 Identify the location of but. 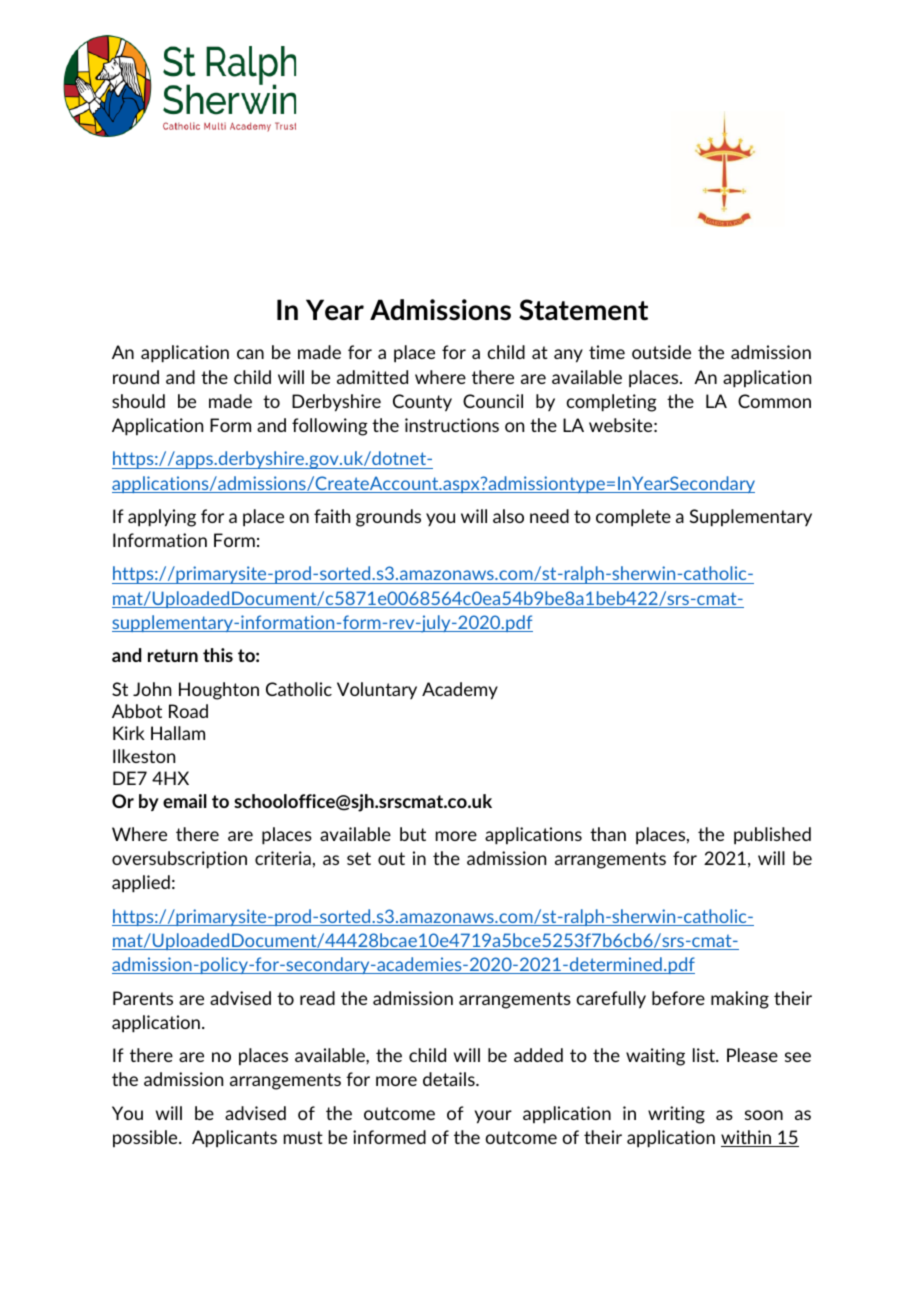
(413, 834).
